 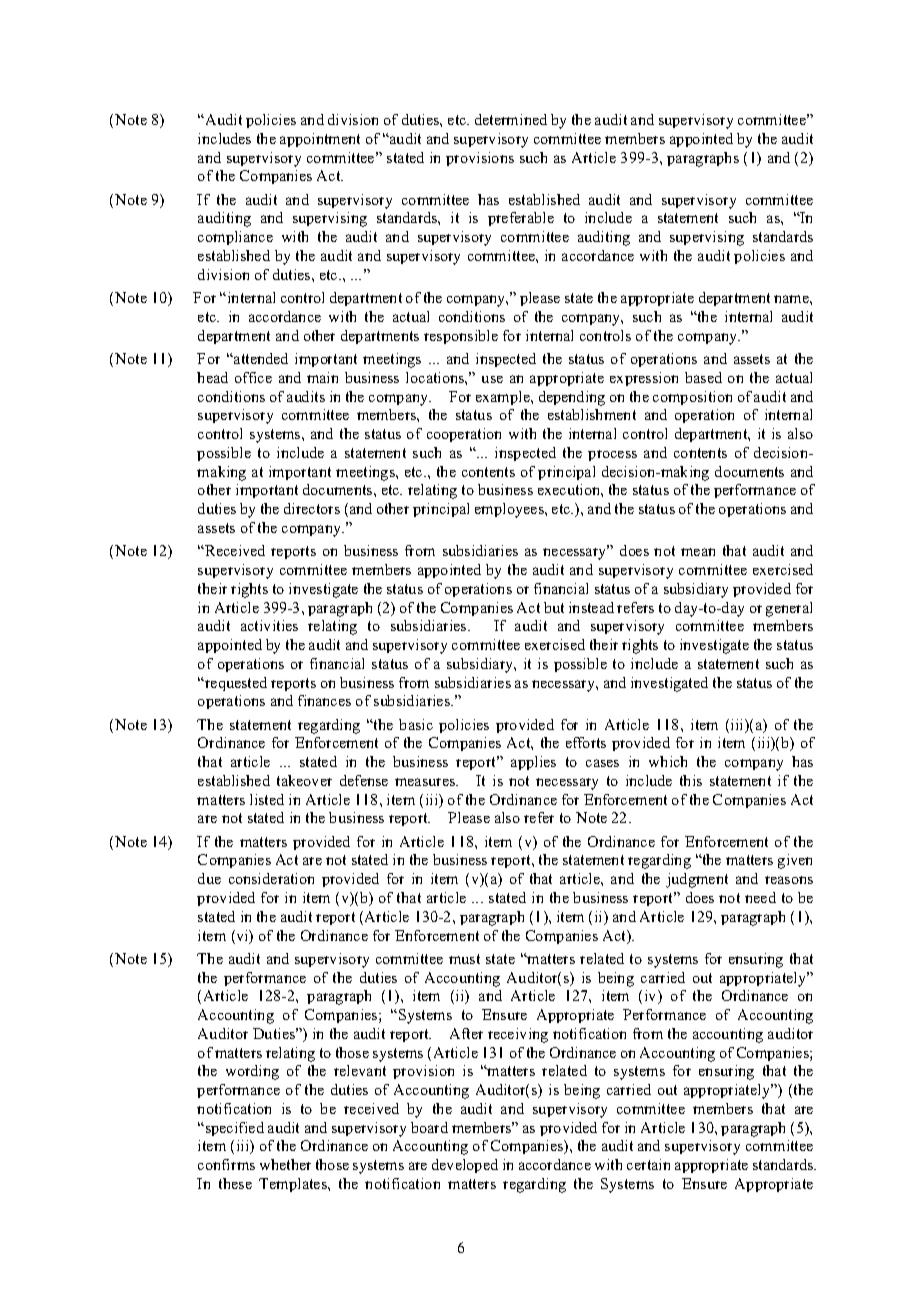 I want to click on based, so click(x=703, y=377).
